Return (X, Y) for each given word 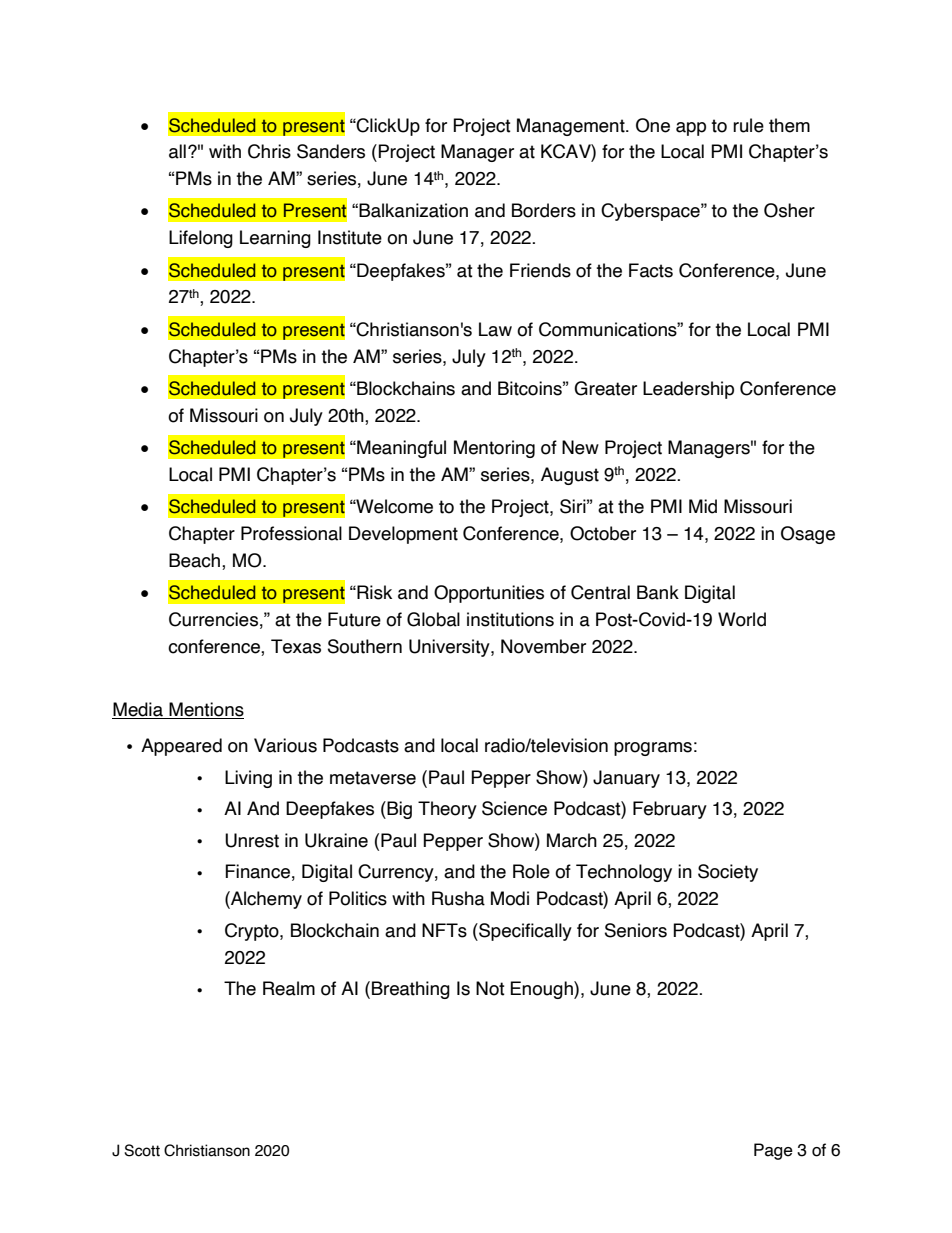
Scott (142, 1150)
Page (773, 1151)
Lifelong (201, 239)
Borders (544, 210)
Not (490, 988)
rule (748, 125)
